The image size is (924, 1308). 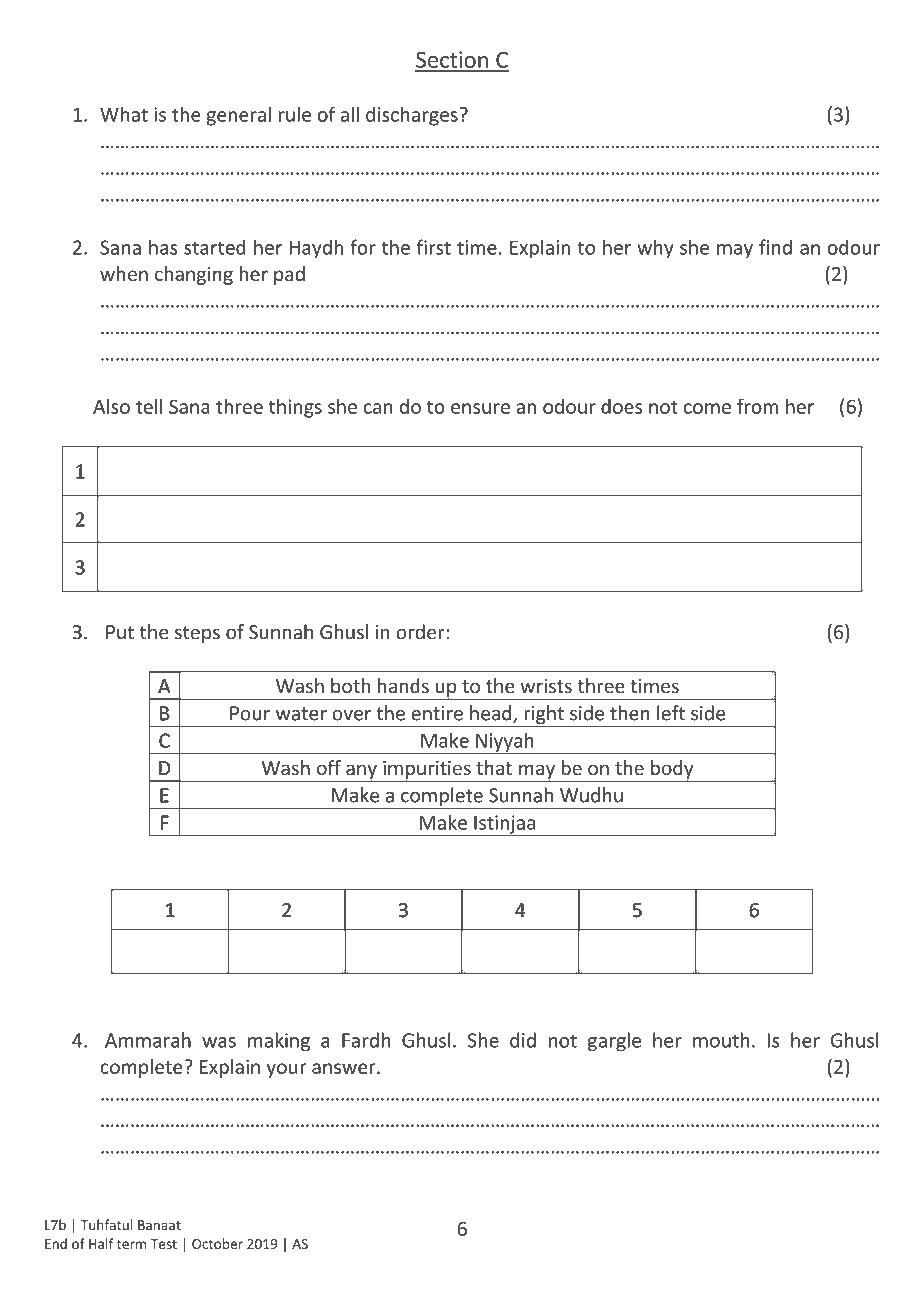 I want to click on Put, so click(x=120, y=632).
